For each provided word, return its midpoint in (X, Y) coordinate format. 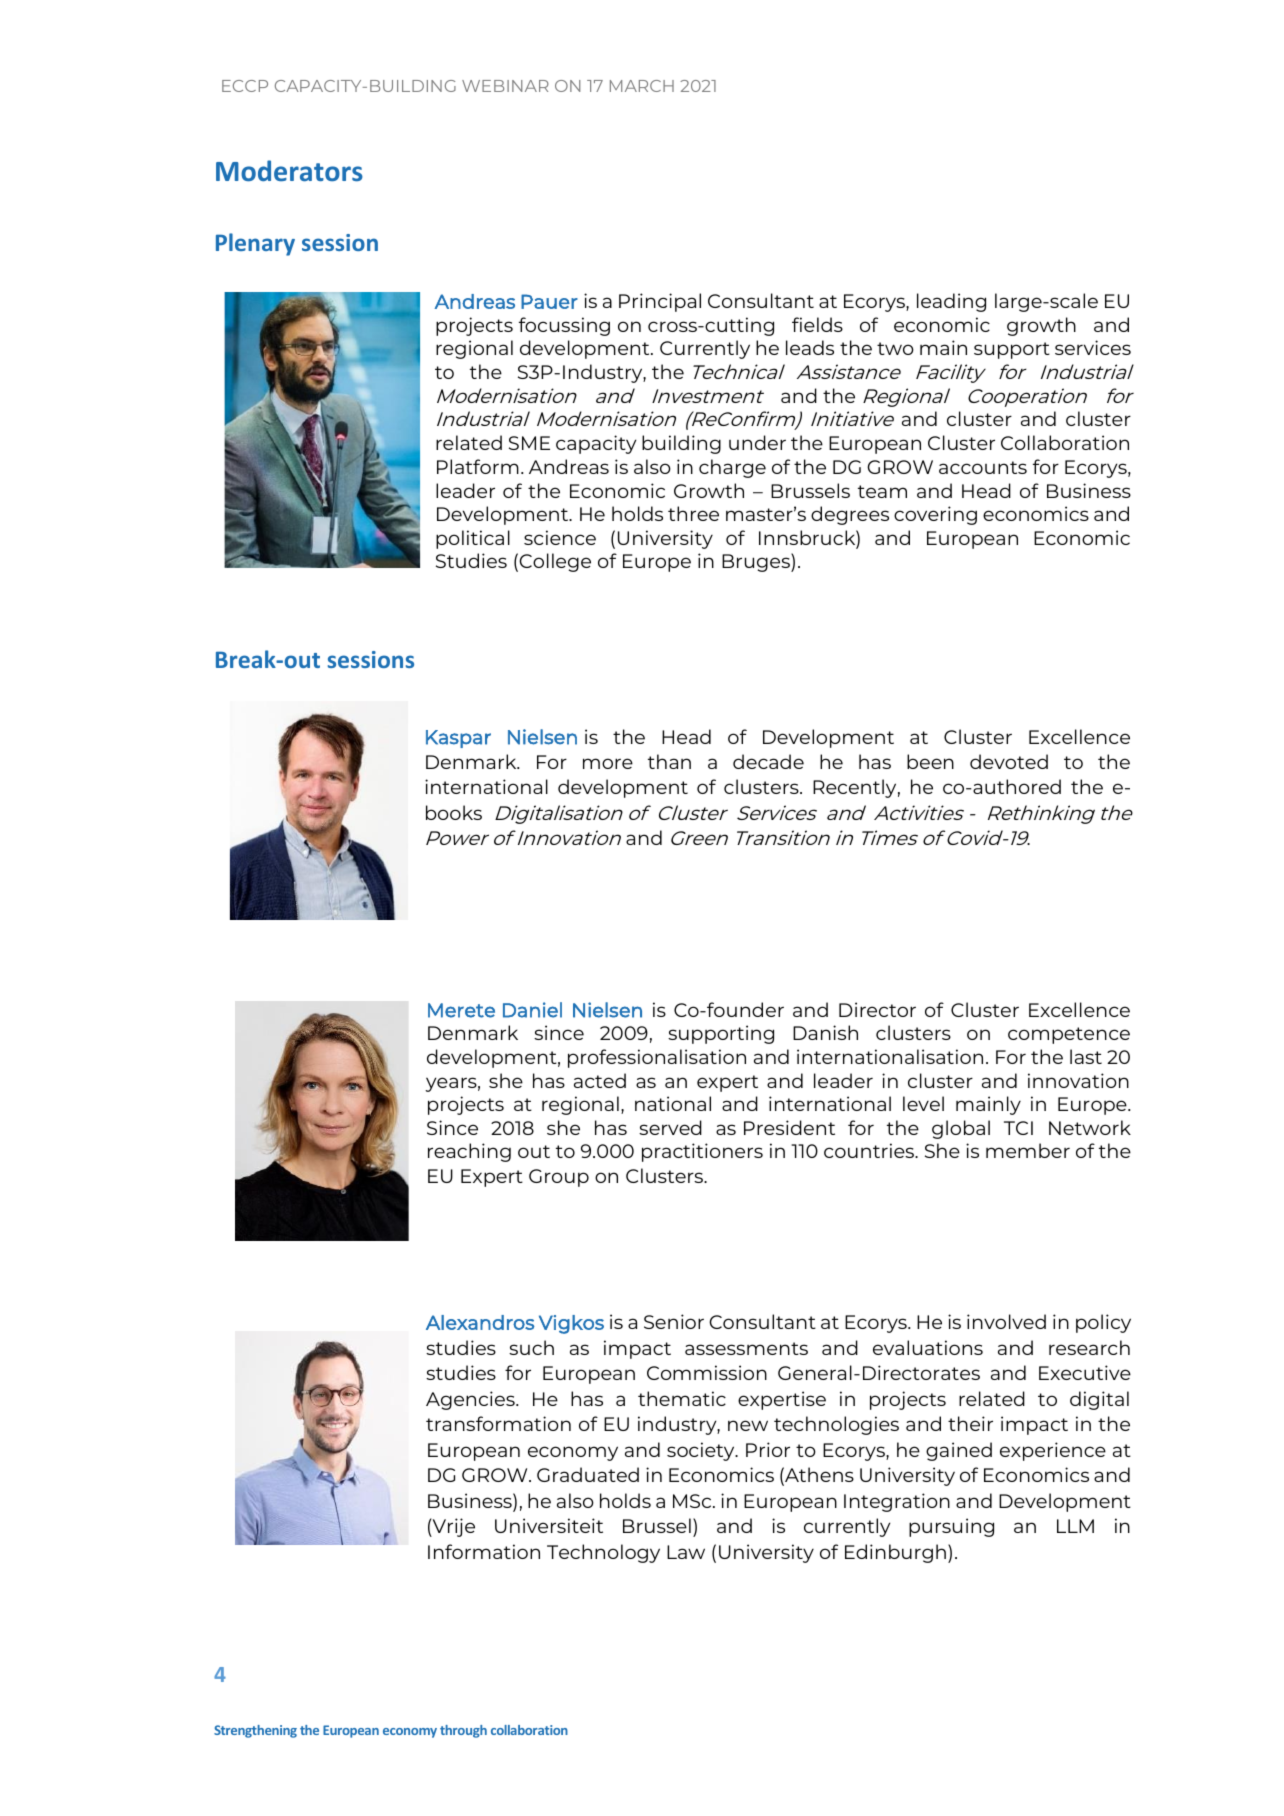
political (473, 539)
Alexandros (480, 1322)
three (693, 513)
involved (1006, 1321)
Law (686, 1552)
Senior (674, 1321)
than (669, 761)
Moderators (289, 171)
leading (951, 302)
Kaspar (458, 739)
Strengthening (255, 1731)
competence (1069, 1035)
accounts (983, 467)
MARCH (642, 86)
